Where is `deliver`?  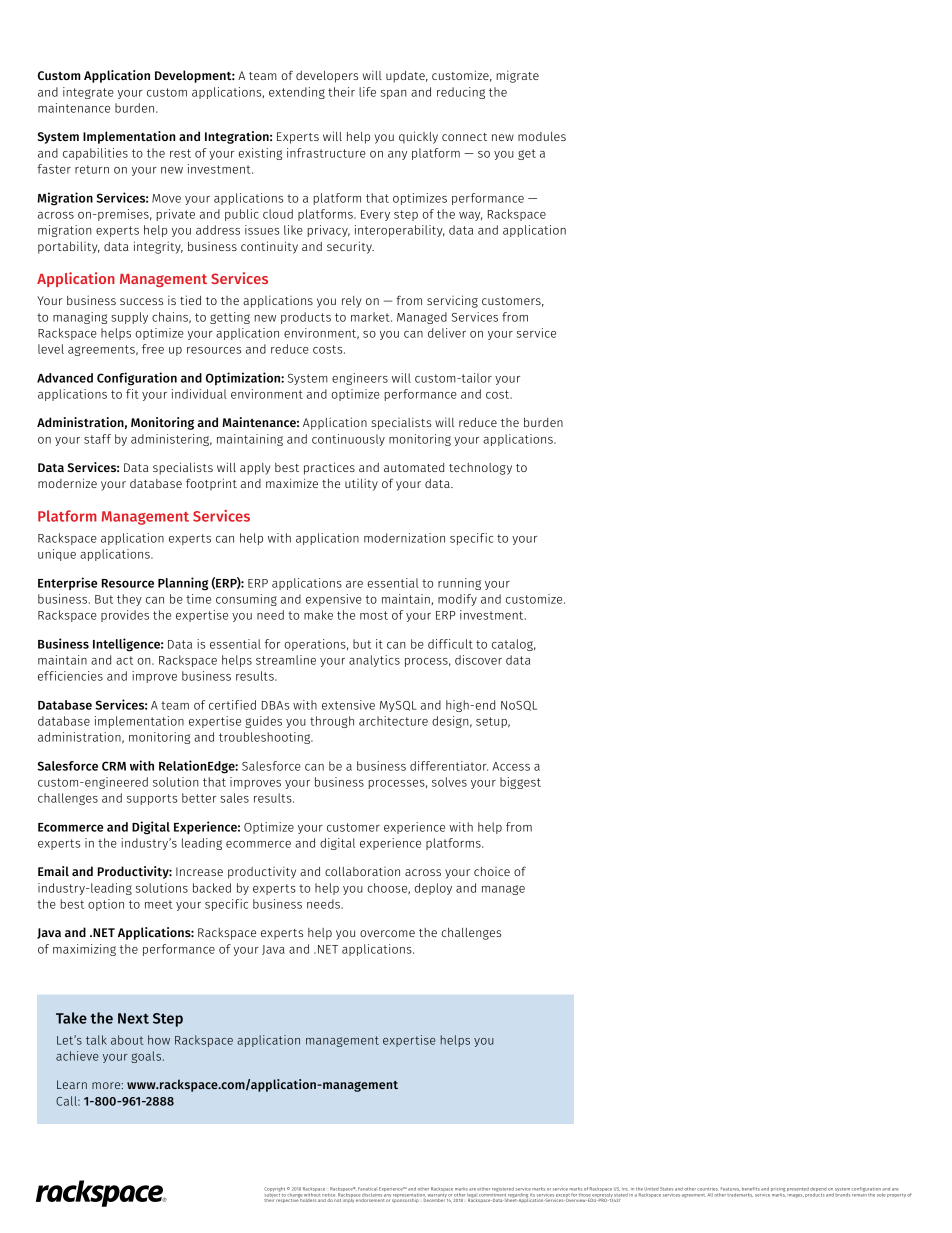 deliver is located at coordinates (447, 333).
